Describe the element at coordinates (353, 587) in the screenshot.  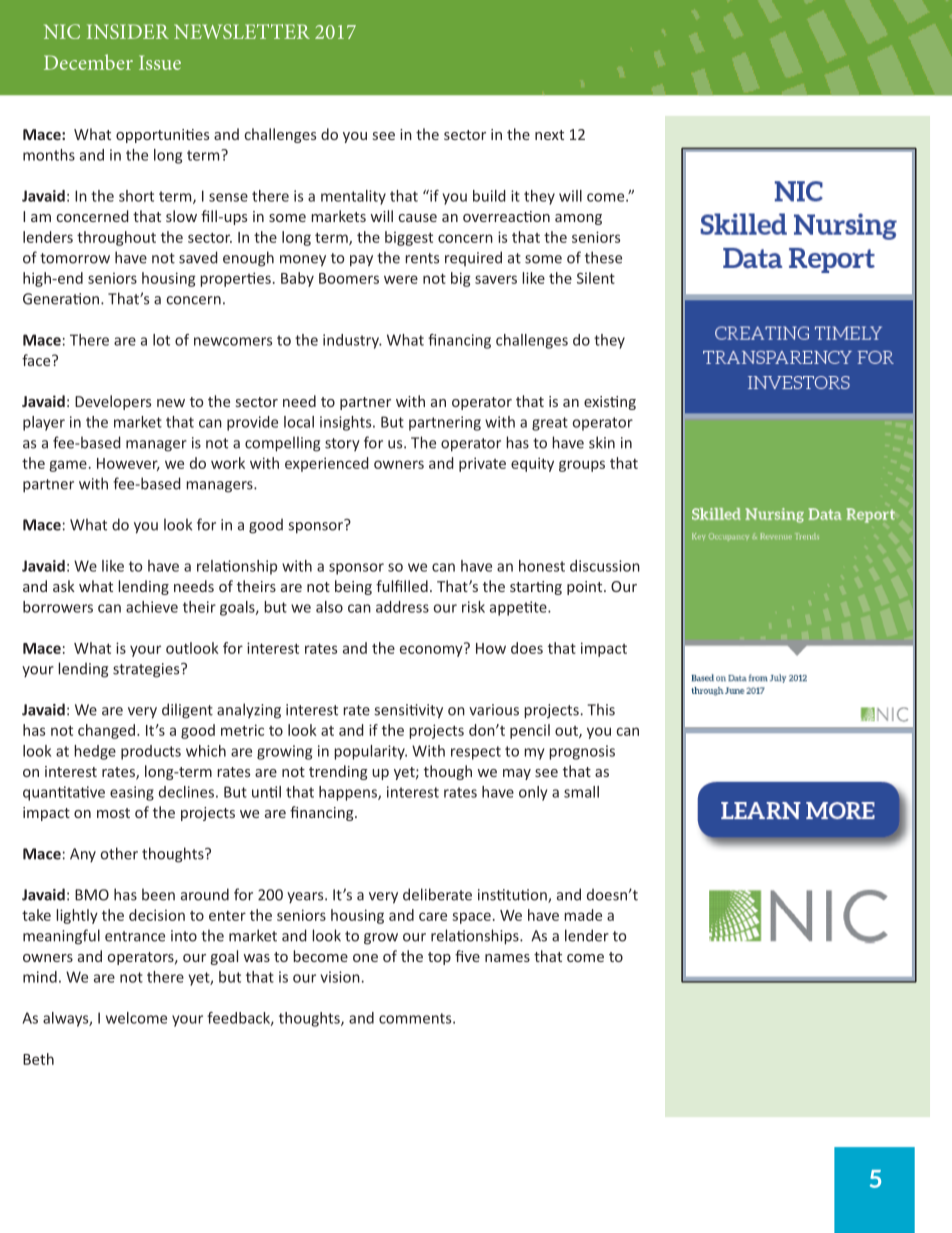
I see `being` at that location.
